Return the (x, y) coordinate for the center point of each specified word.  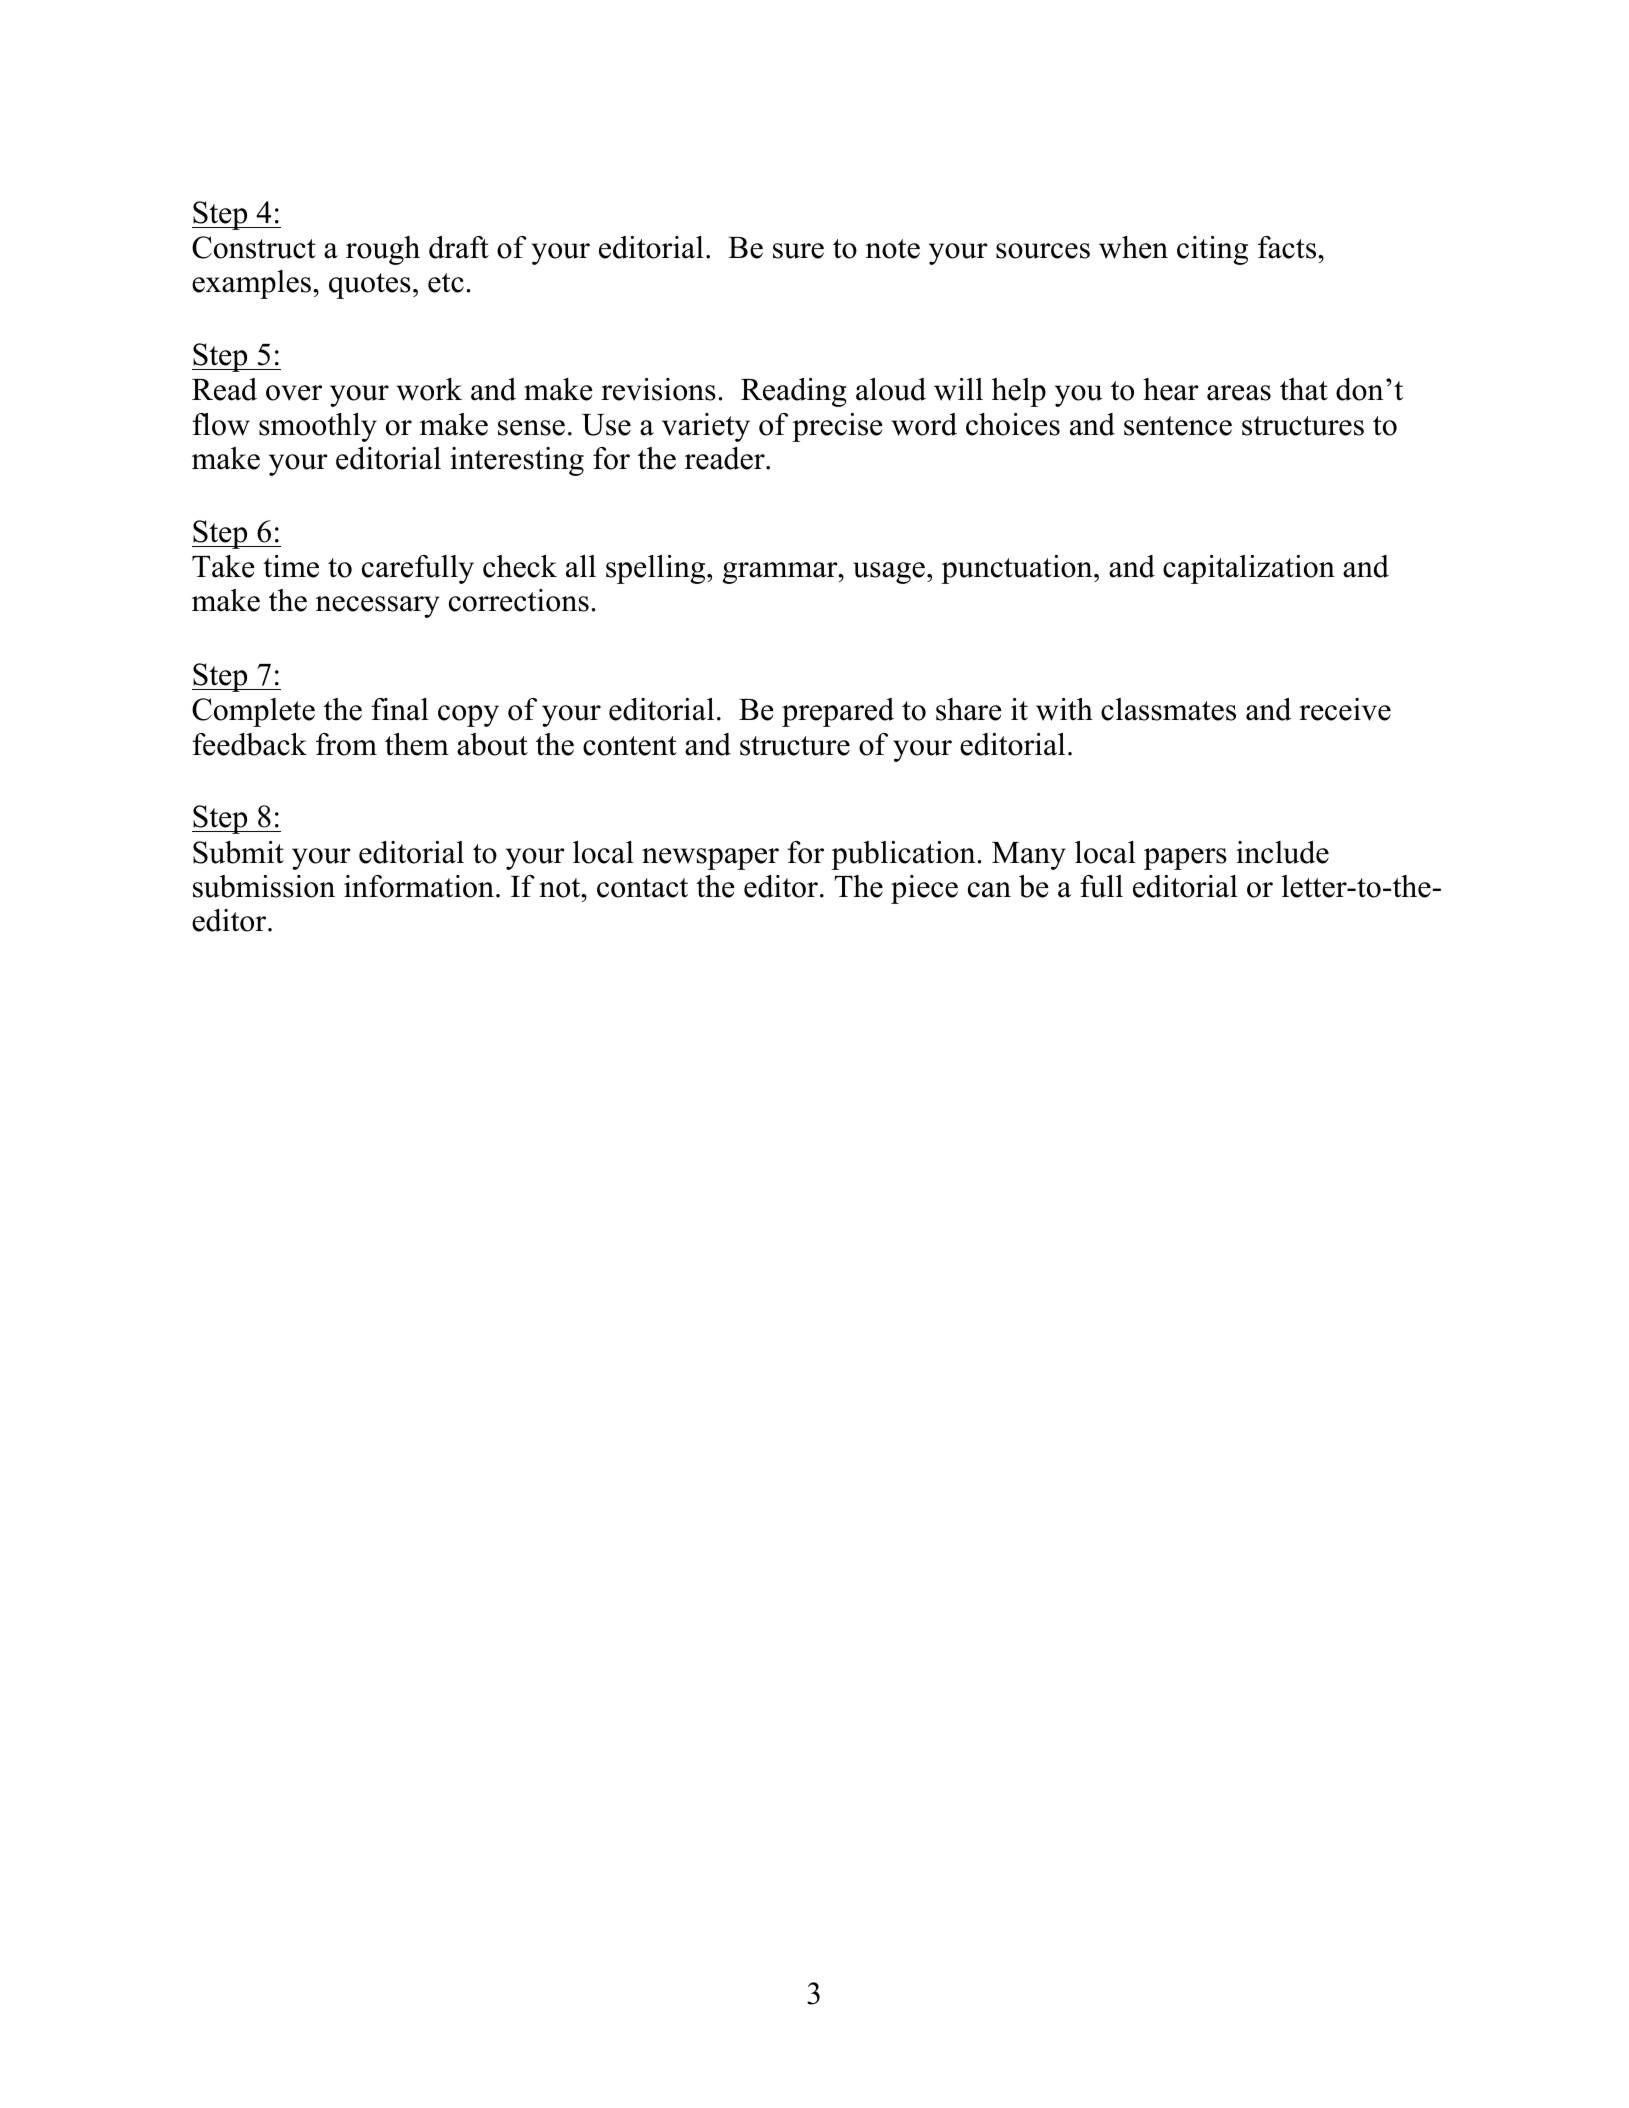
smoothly (318, 427)
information (419, 886)
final (400, 709)
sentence (1178, 426)
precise (837, 427)
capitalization (1249, 569)
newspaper (710, 859)
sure (798, 251)
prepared (838, 712)
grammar (781, 573)
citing (1212, 250)
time (291, 566)
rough (383, 250)
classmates (1168, 709)
